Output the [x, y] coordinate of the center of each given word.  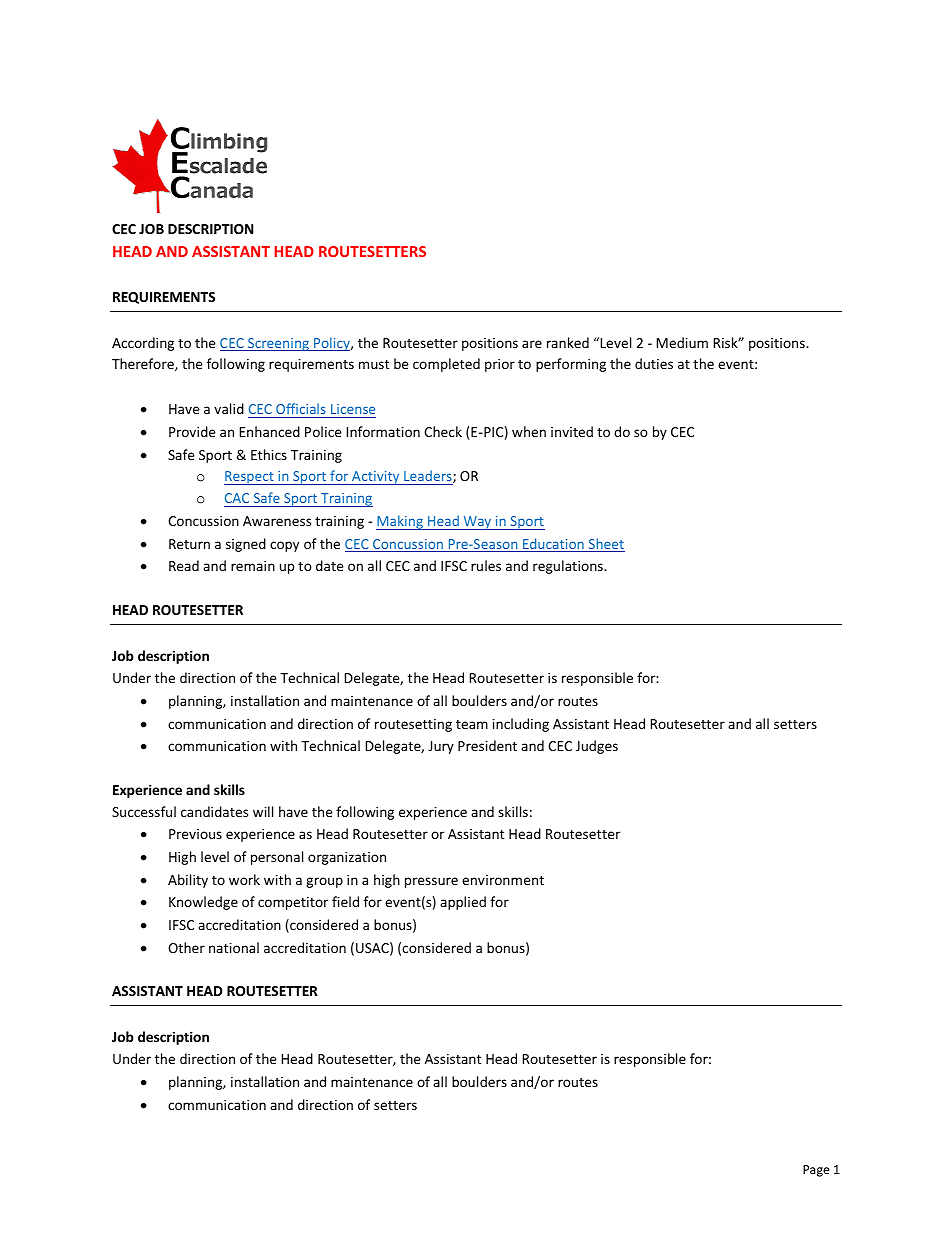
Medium [682, 342]
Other [186, 947]
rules [486, 565]
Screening [278, 344]
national [234, 947]
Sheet [605, 545]
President [487, 745]
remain [253, 566]
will [263, 811]
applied [463, 903]
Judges [597, 747]
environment [503, 880]
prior [500, 365]
